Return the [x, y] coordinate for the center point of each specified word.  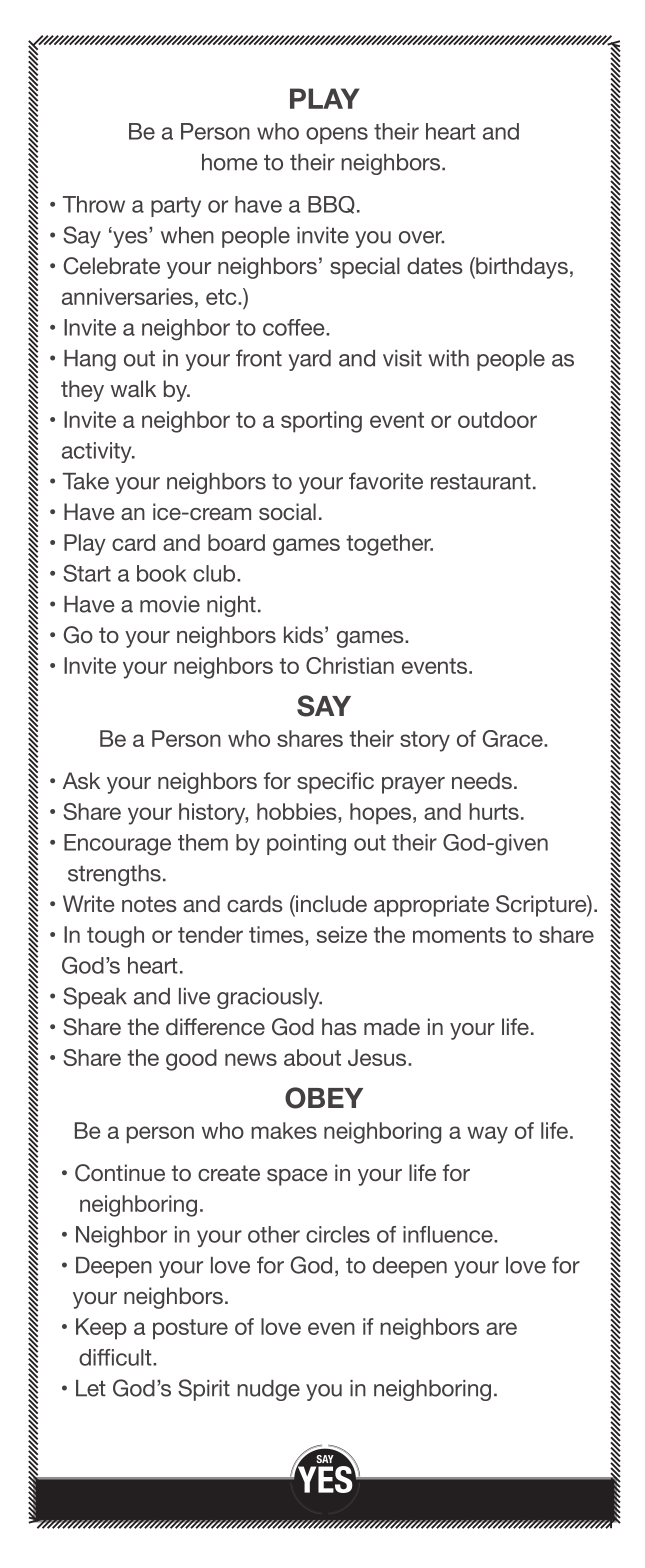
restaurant [481, 482]
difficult [116, 1357]
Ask [81, 780]
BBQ [331, 205]
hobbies [298, 811]
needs [482, 780]
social [287, 511]
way [487, 1135]
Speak [95, 998]
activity [98, 452]
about [312, 1057]
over [421, 237]
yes [130, 238]
